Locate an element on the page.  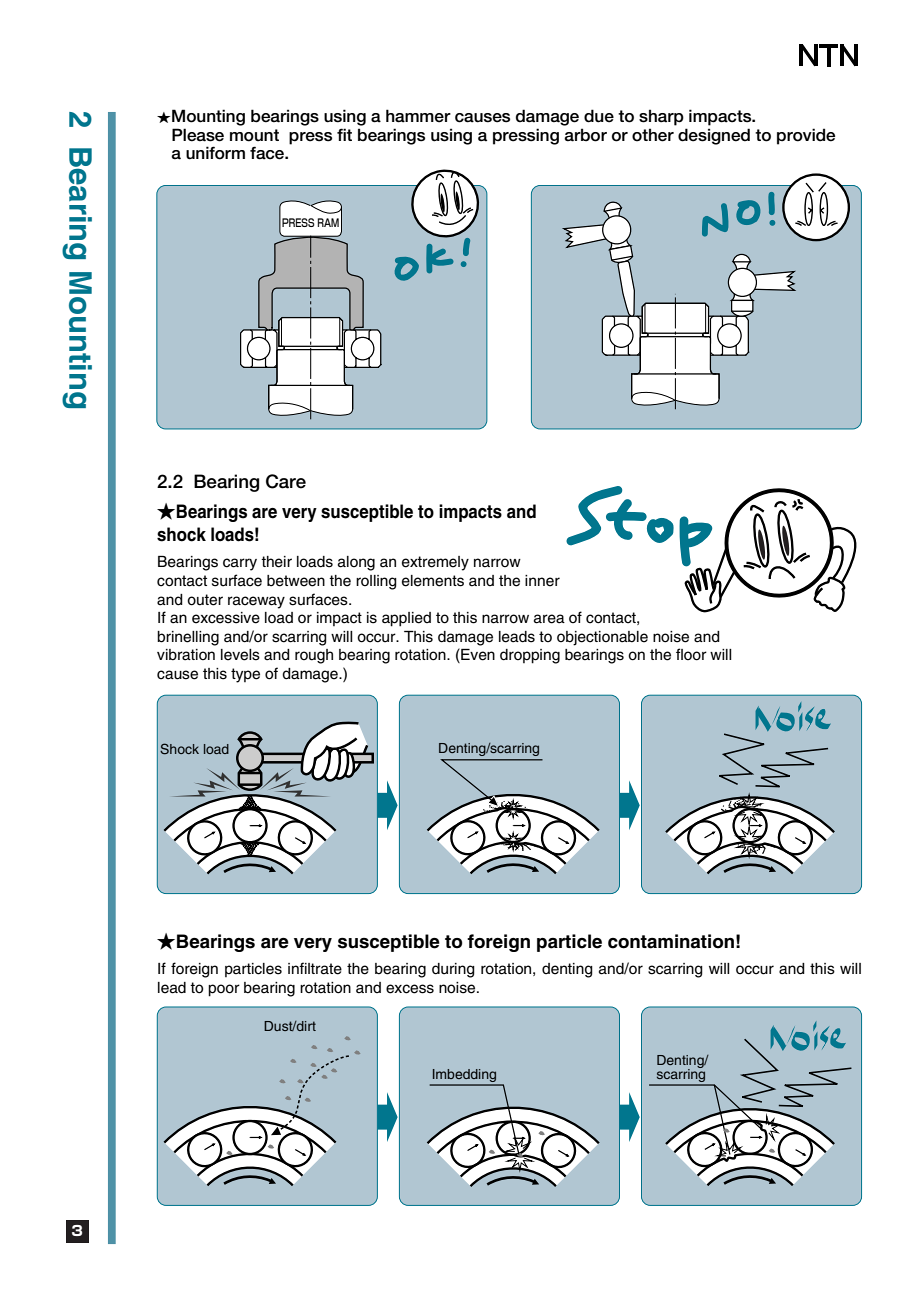
extremely is located at coordinates (435, 563).
